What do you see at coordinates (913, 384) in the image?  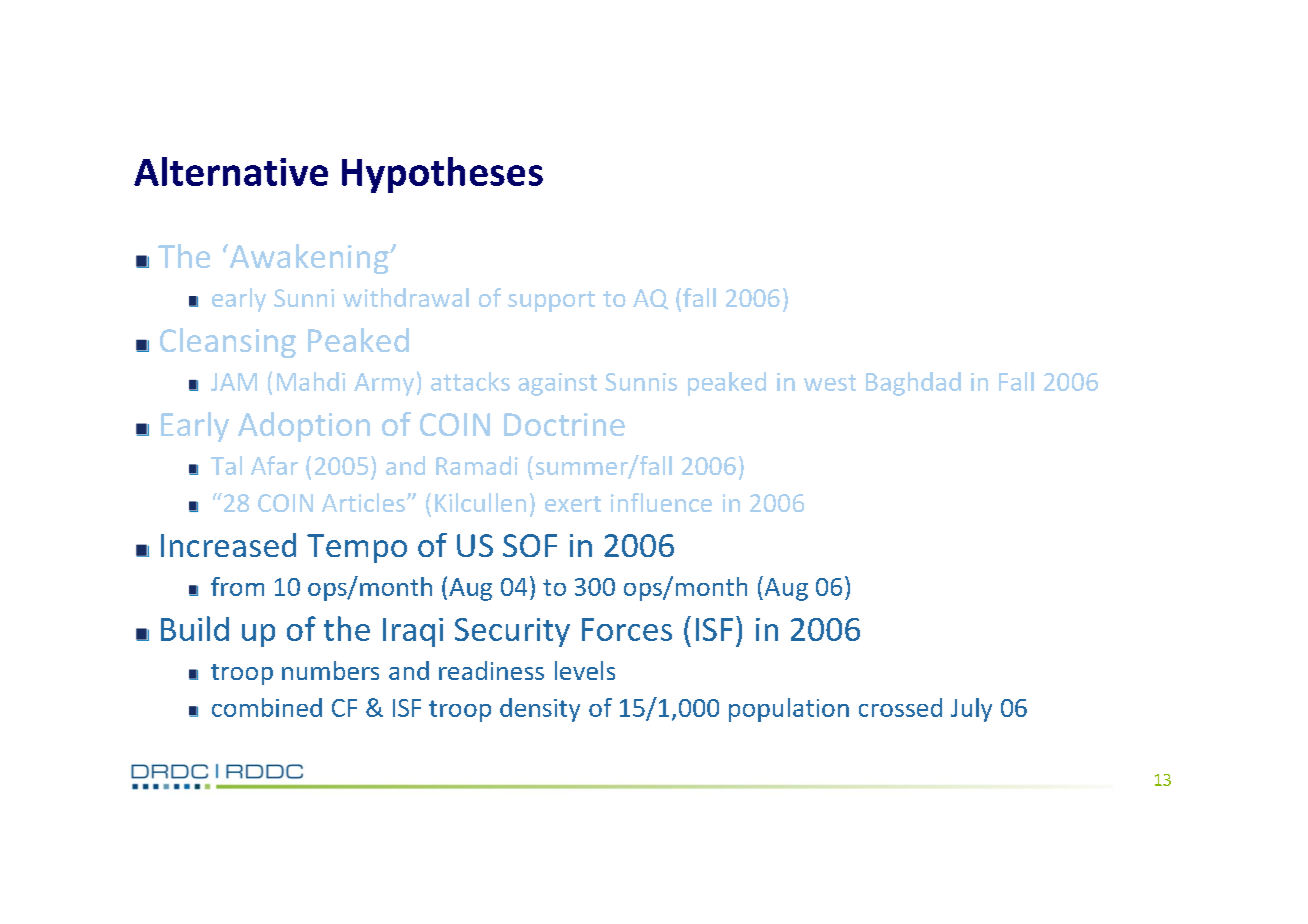 I see `Baghdad` at bounding box center [913, 384].
